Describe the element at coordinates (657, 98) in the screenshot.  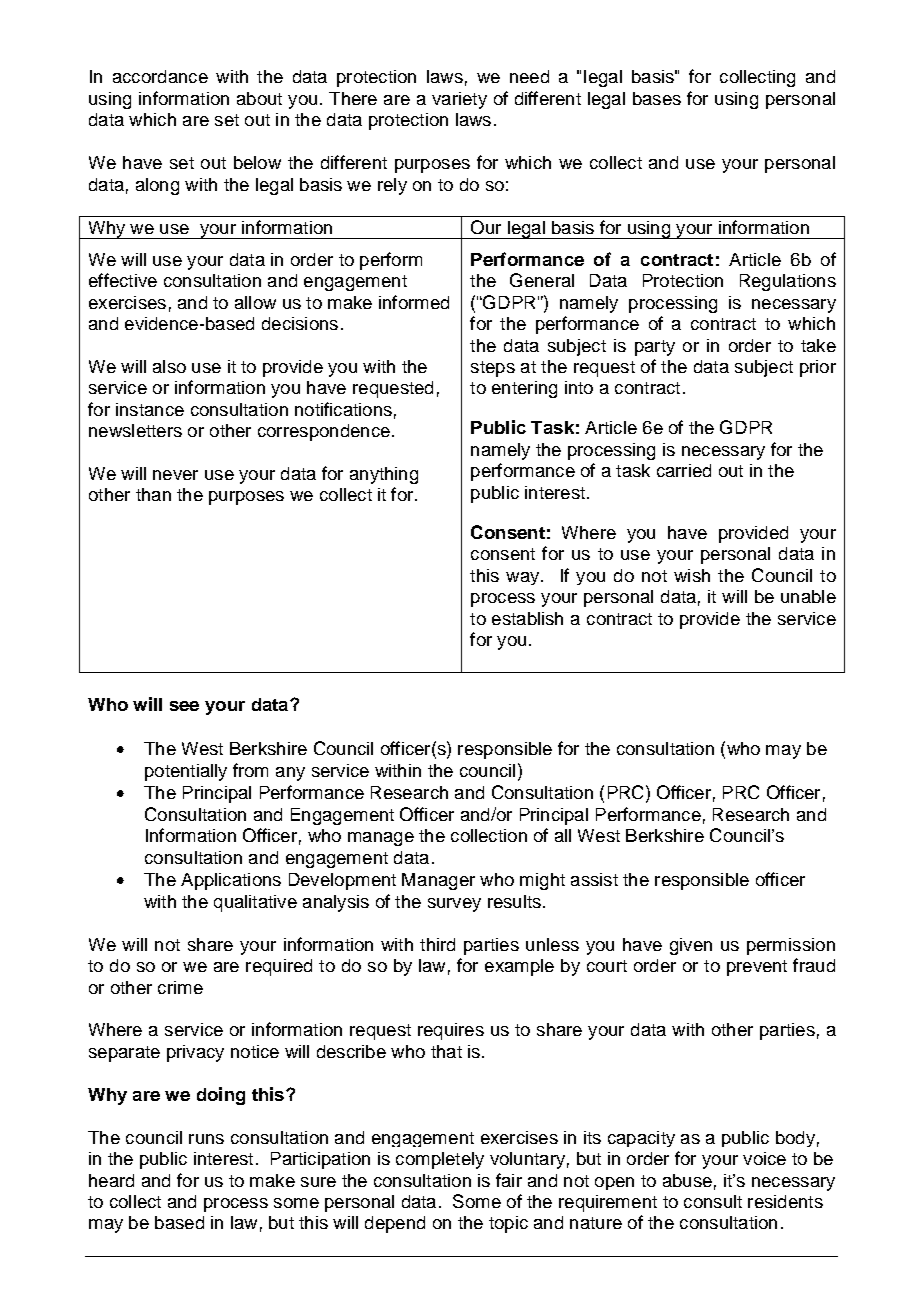
I see `bases` at that location.
